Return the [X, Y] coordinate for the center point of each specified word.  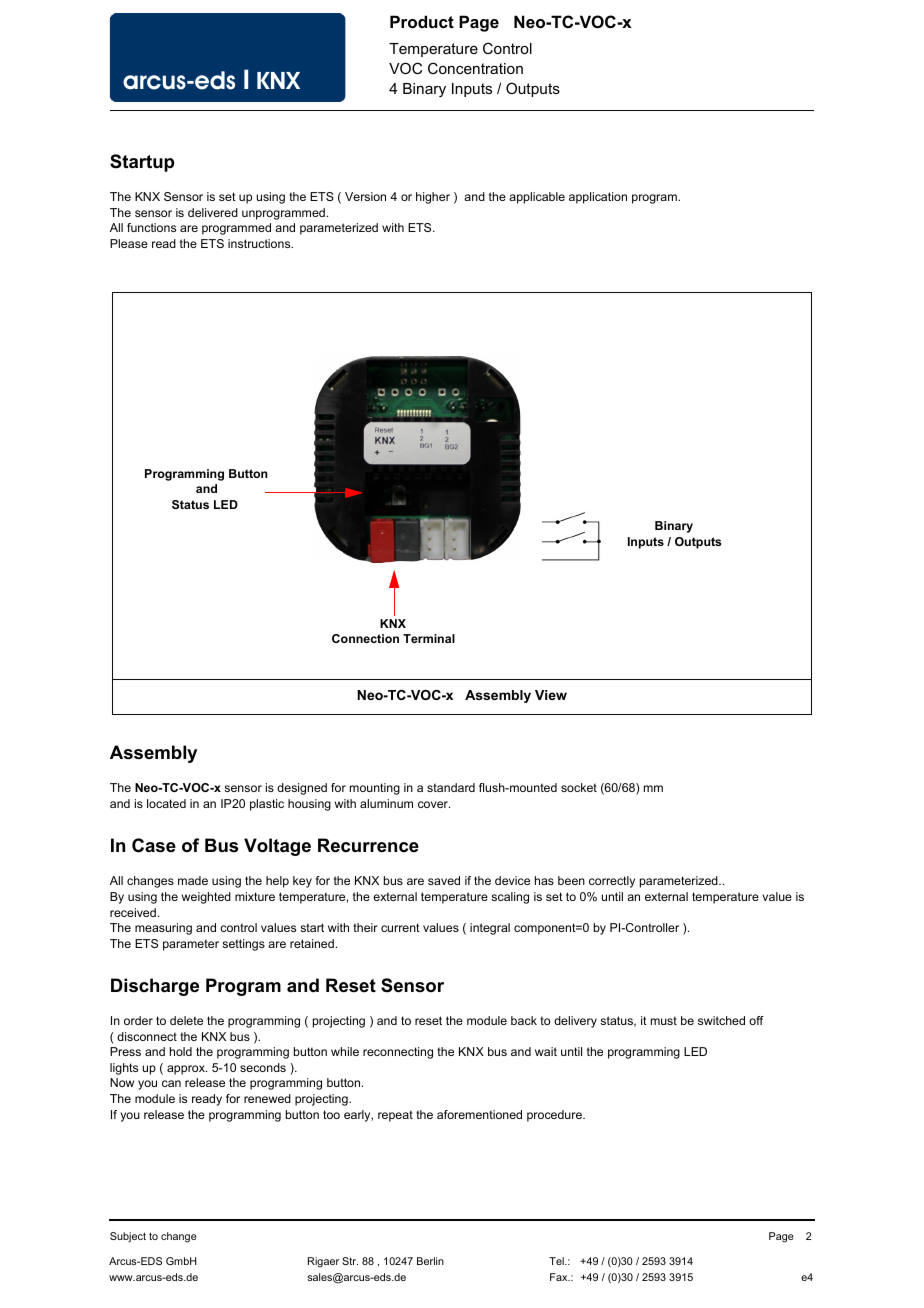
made [193, 880]
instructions [260, 243]
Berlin [430, 1261]
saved [444, 880]
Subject [128, 1237]
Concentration [475, 68]
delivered [213, 212]
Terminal [429, 638]
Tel [557, 1261]
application [598, 198]
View [551, 695]
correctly [612, 882]
